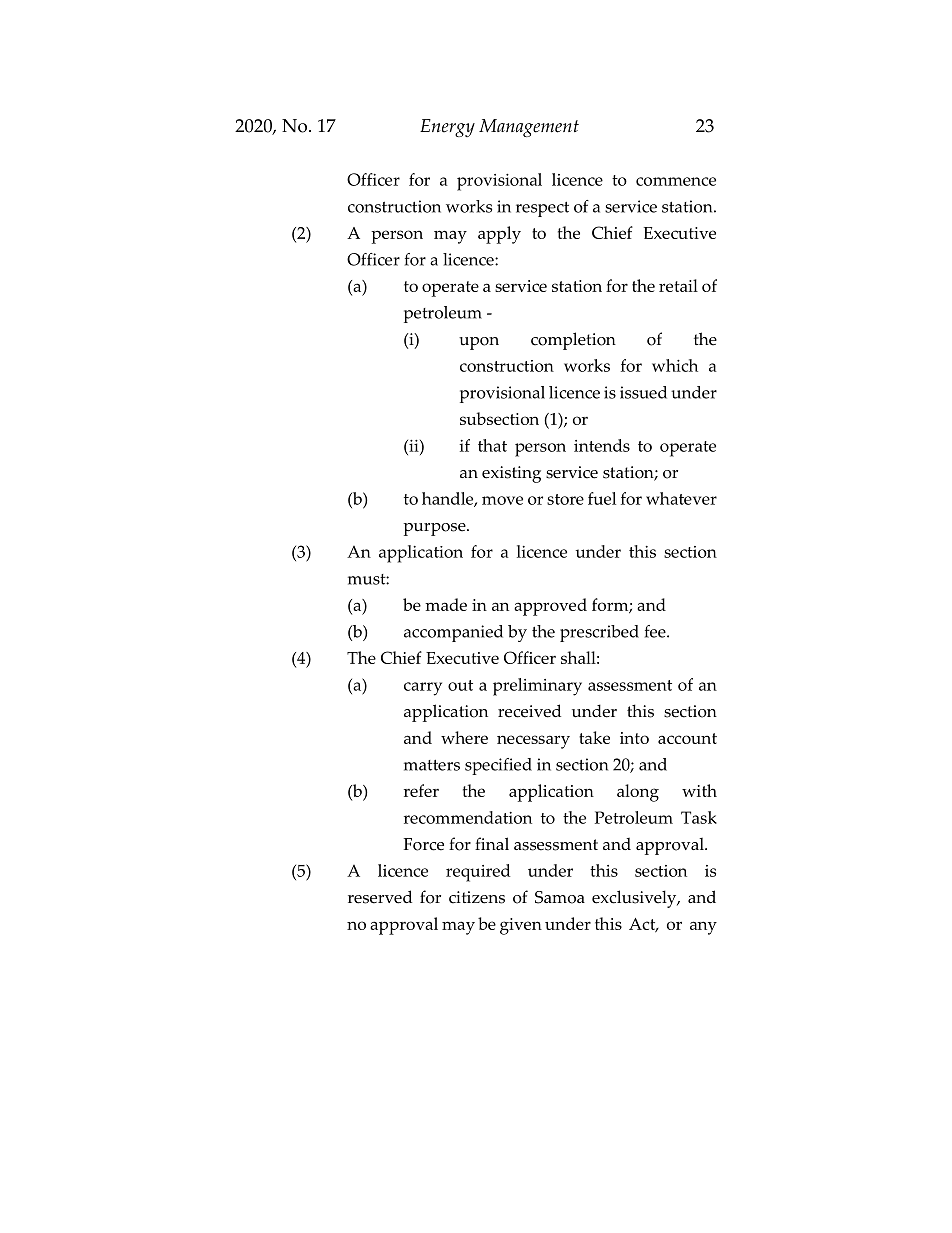 This document has width=952, height=1233. I want to click on Samoa, so click(560, 897).
